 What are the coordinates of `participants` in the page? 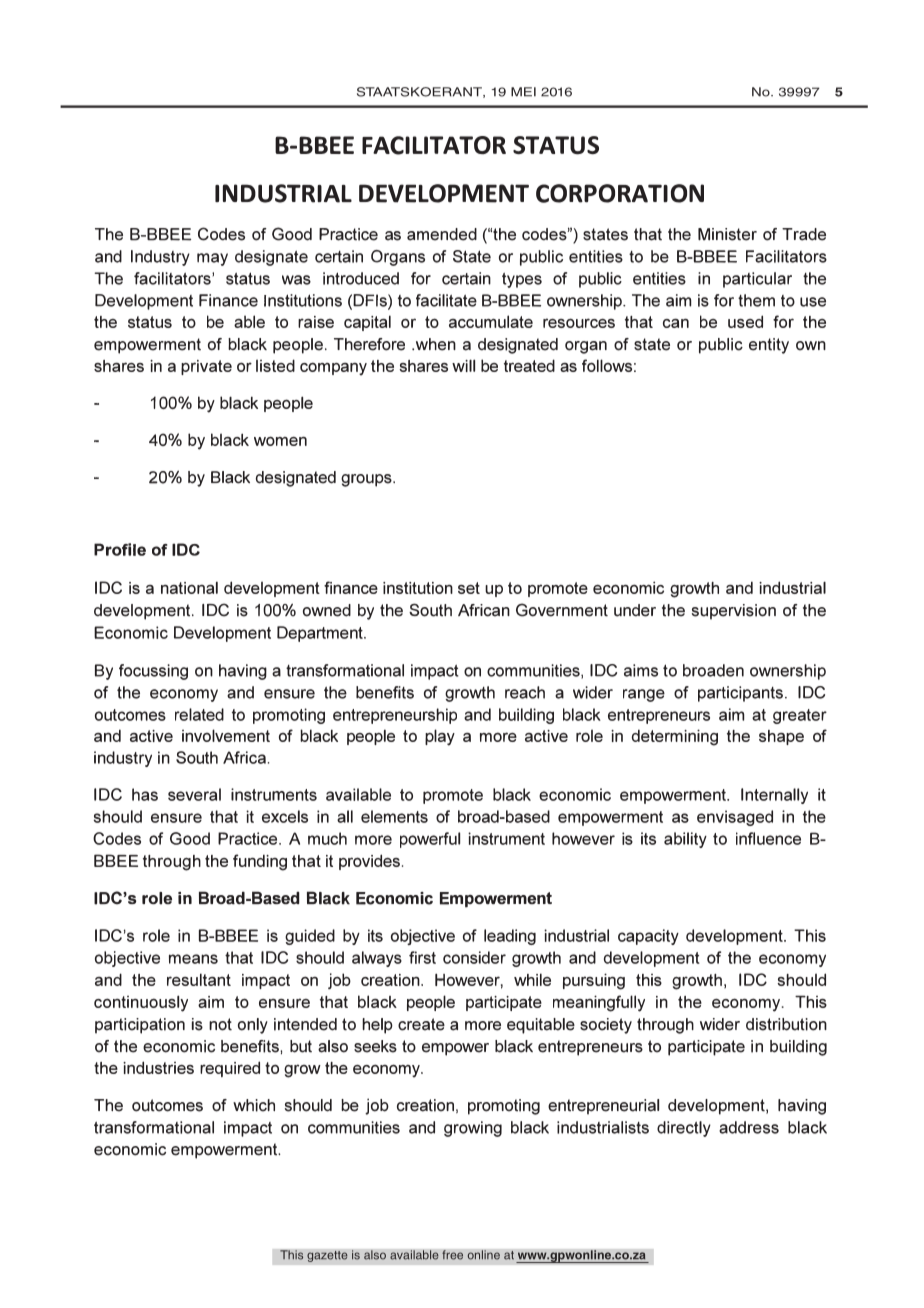 It's located at (742, 694).
